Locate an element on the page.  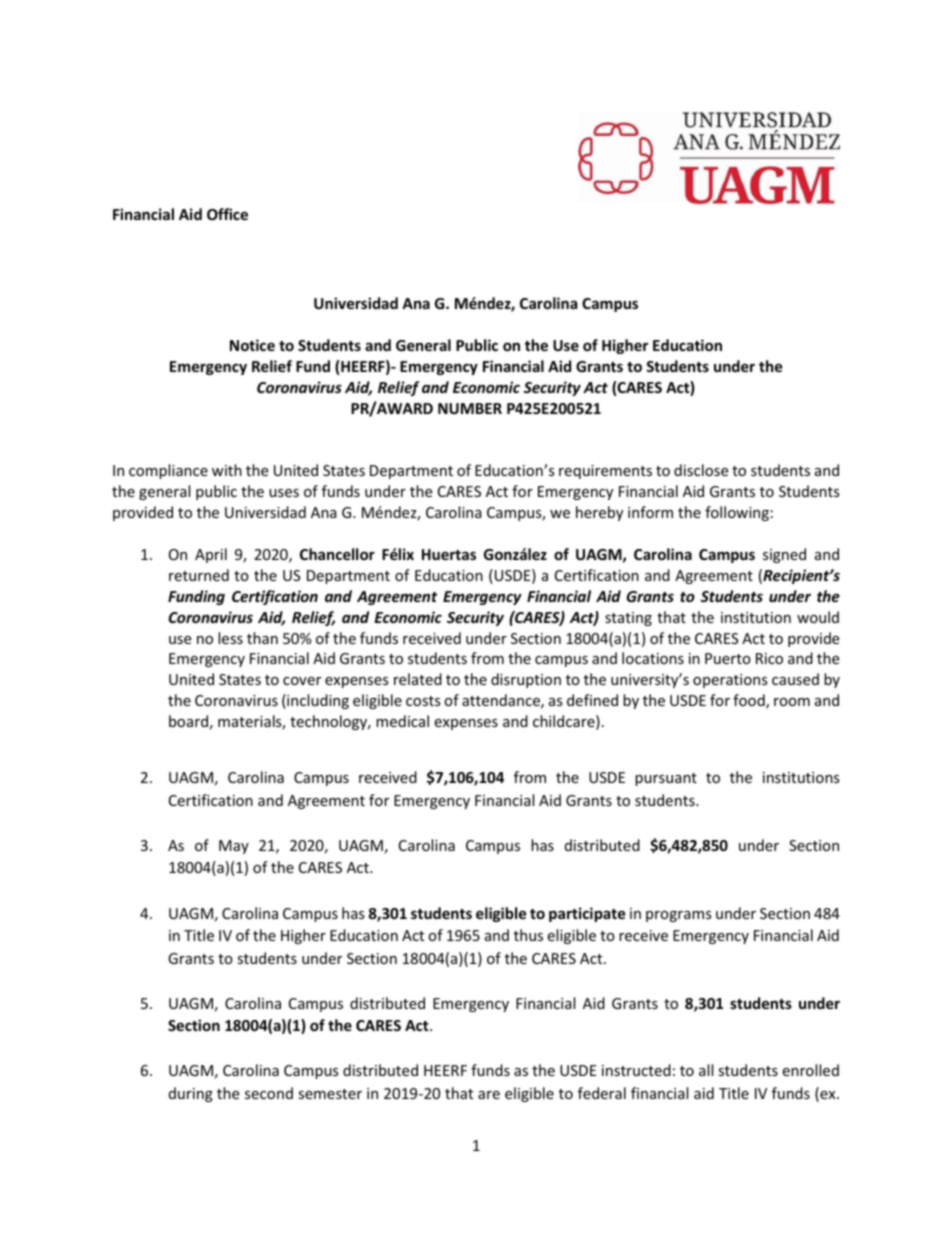
Office is located at coordinates (227, 214).
